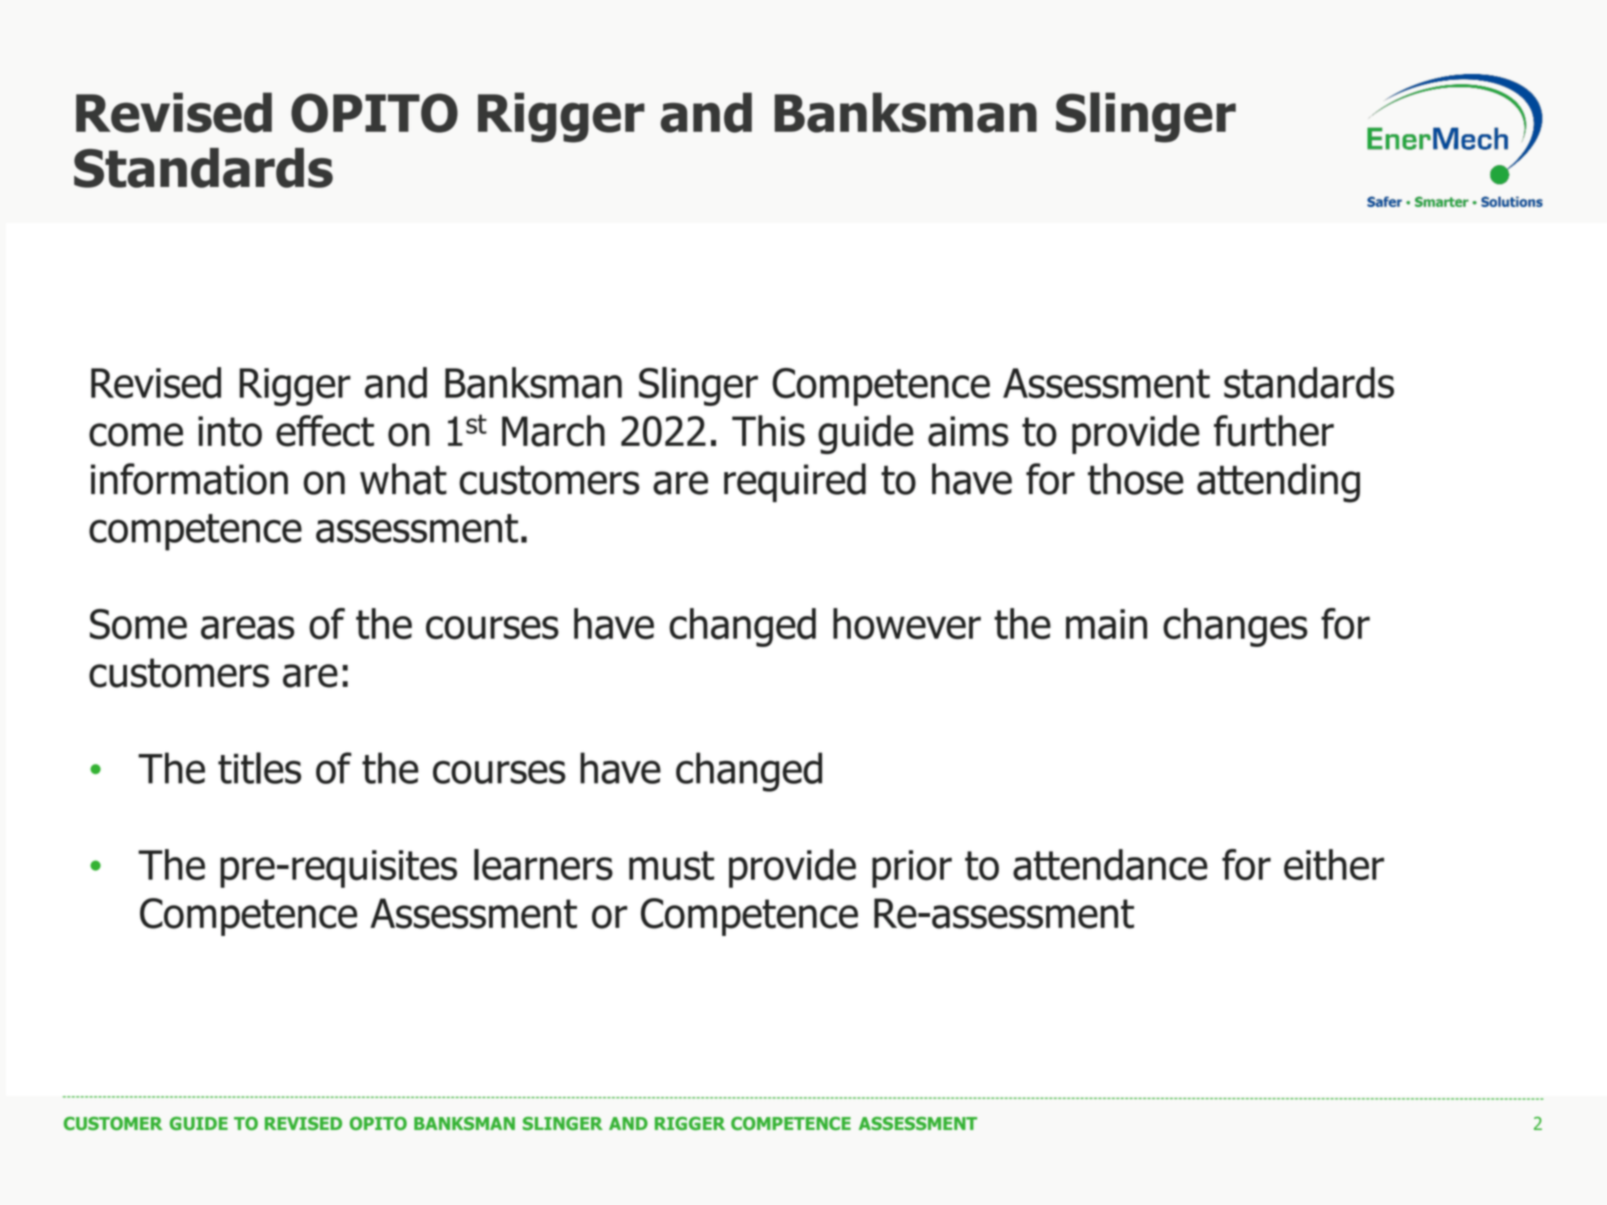  Describe the element at coordinates (1274, 431) in the document. I see `further` at that location.
